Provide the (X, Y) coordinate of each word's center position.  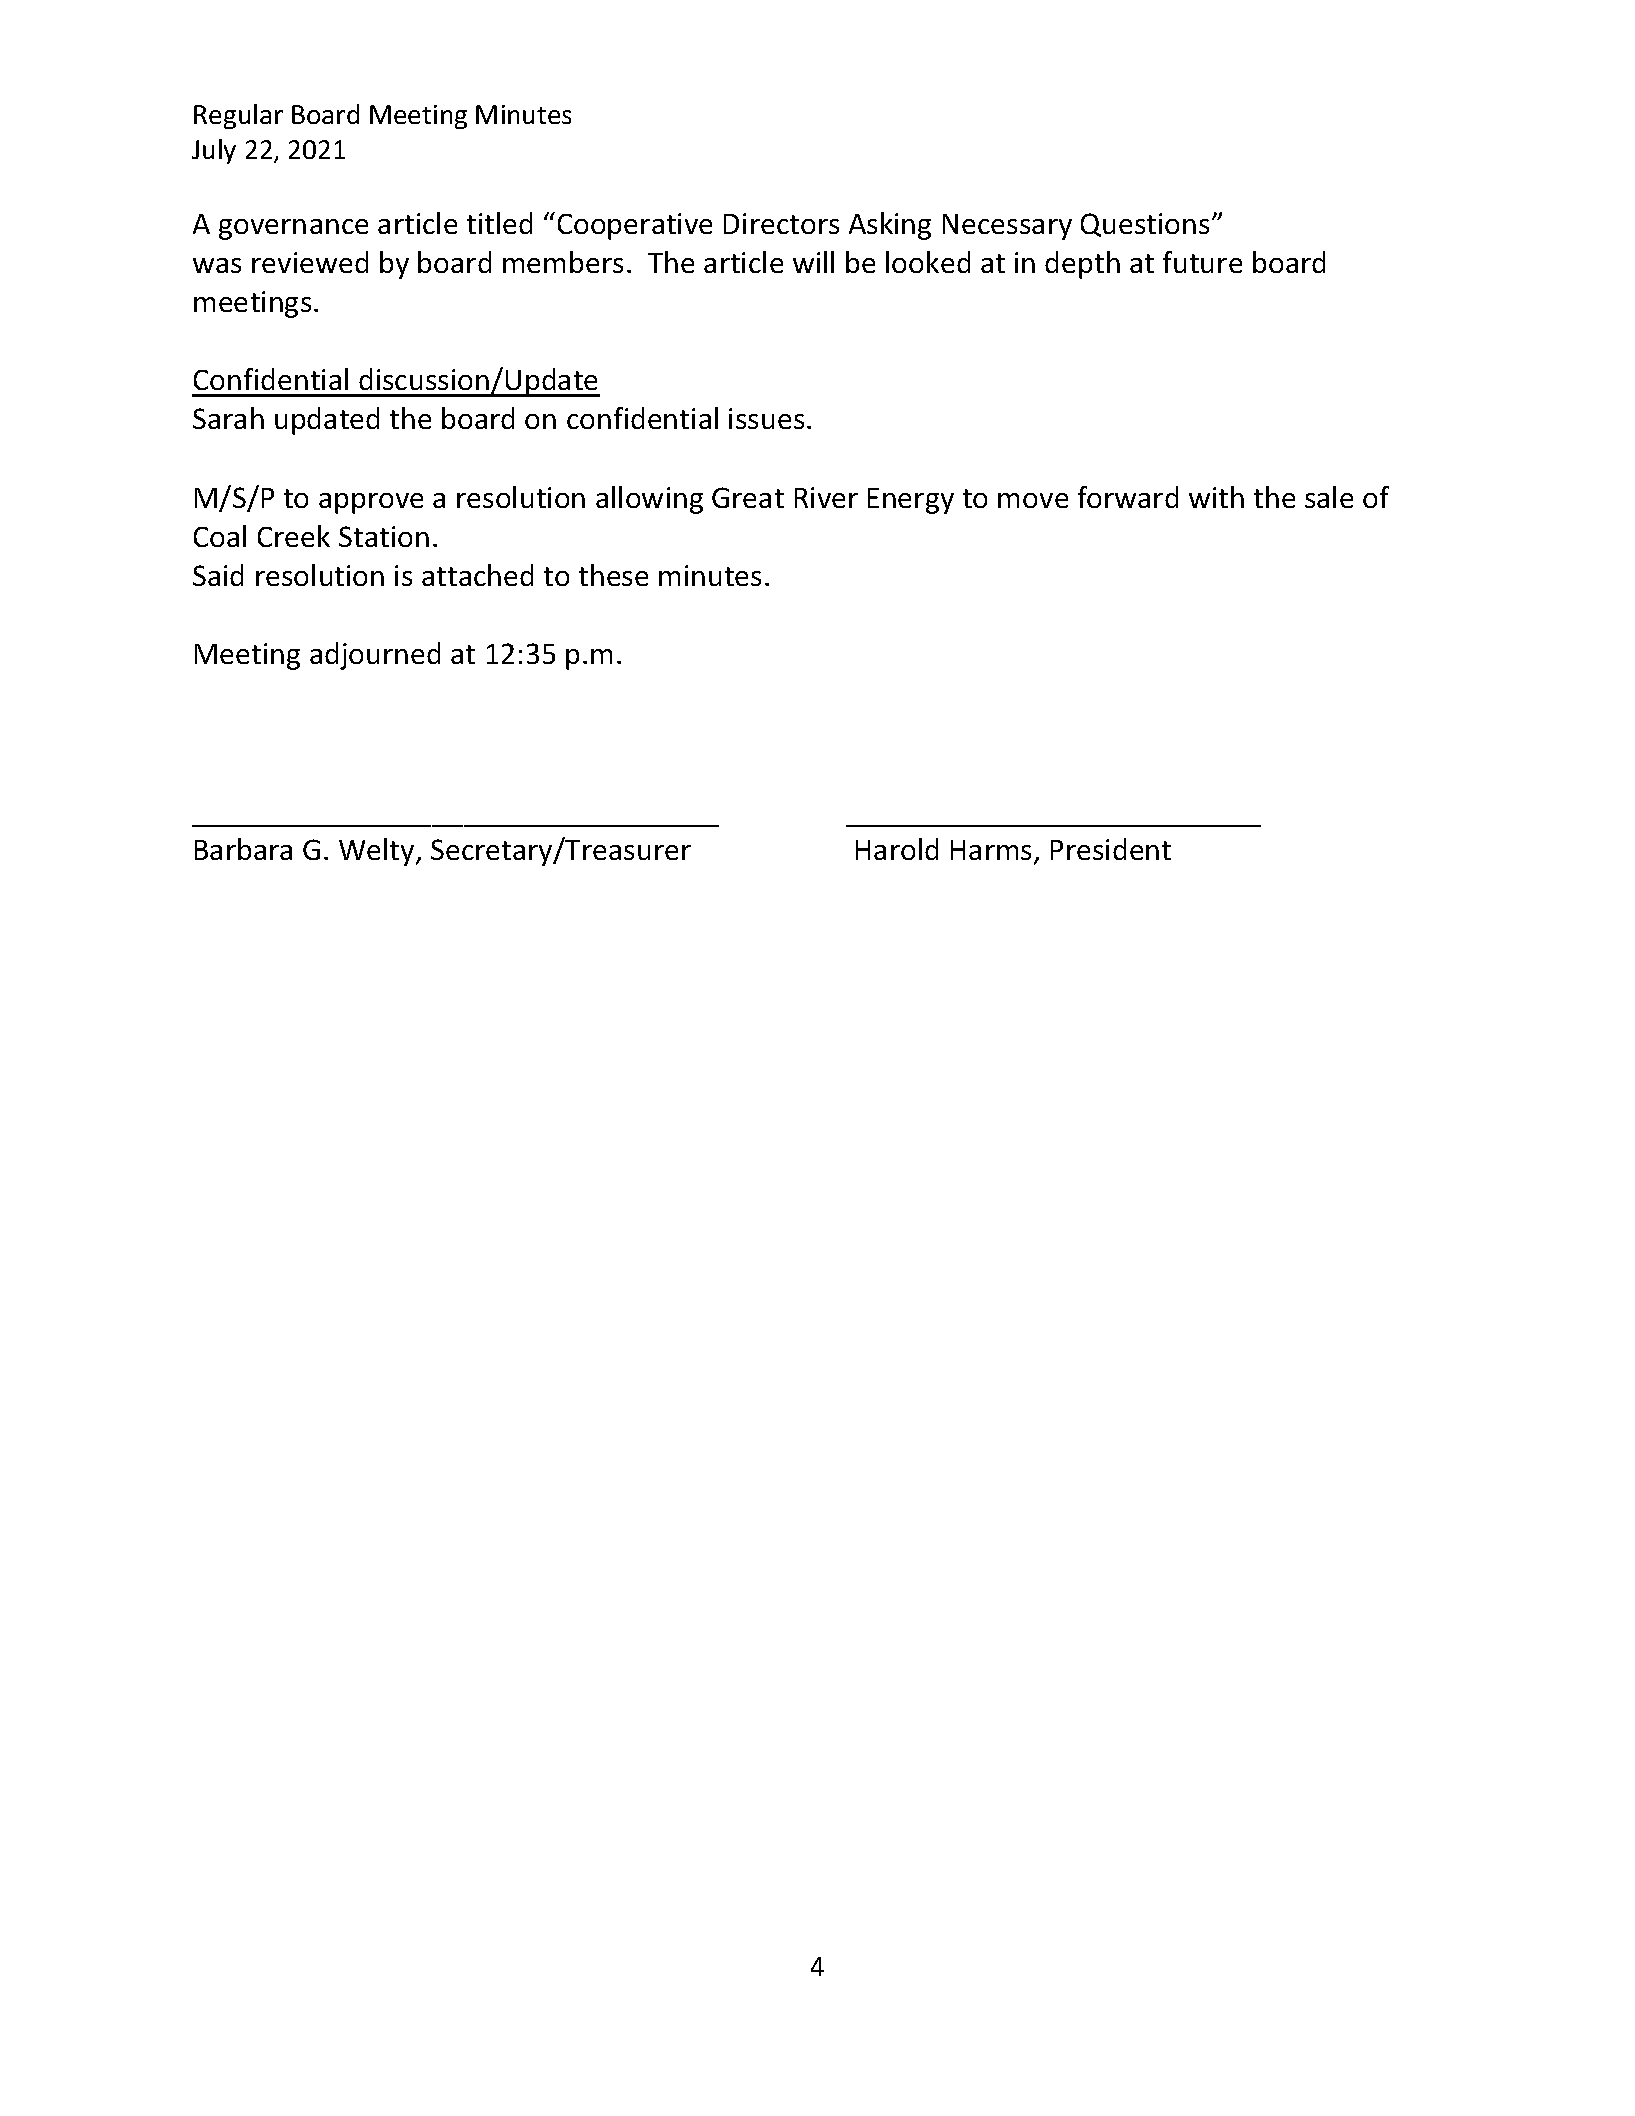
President (1111, 849)
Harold (897, 849)
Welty (378, 852)
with (1216, 497)
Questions (1145, 225)
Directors (781, 223)
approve (371, 503)
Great (748, 497)
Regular (238, 116)
